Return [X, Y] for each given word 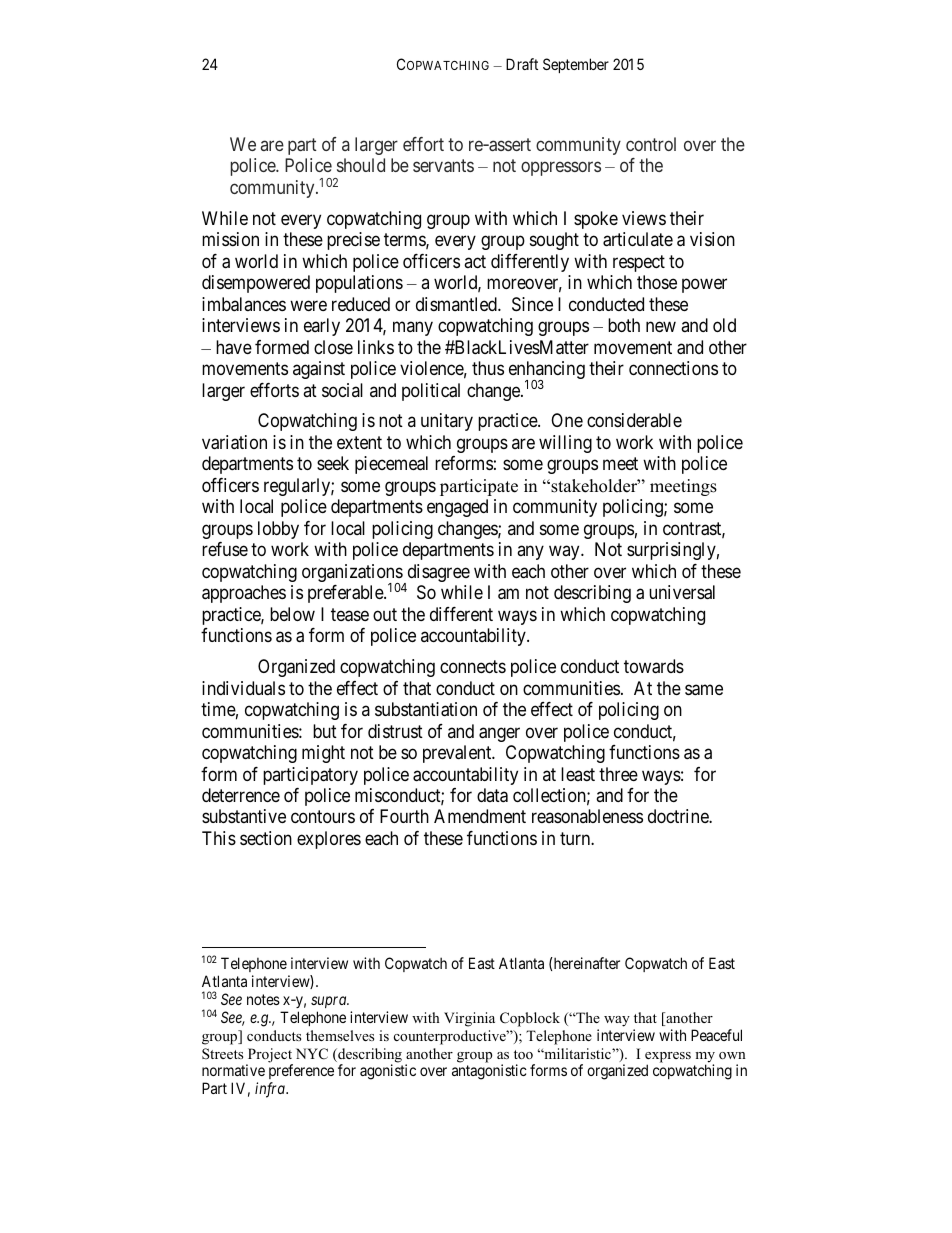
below [292, 614]
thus [488, 368]
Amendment [480, 816]
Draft [522, 64]
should [361, 165]
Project [269, 1056]
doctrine [679, 816]
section [266, 838]
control [651, 144]
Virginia [469, 1019]
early [322, 327]
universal [682, 592]
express [668, 1058]
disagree [437, 574]
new [661, 327]
